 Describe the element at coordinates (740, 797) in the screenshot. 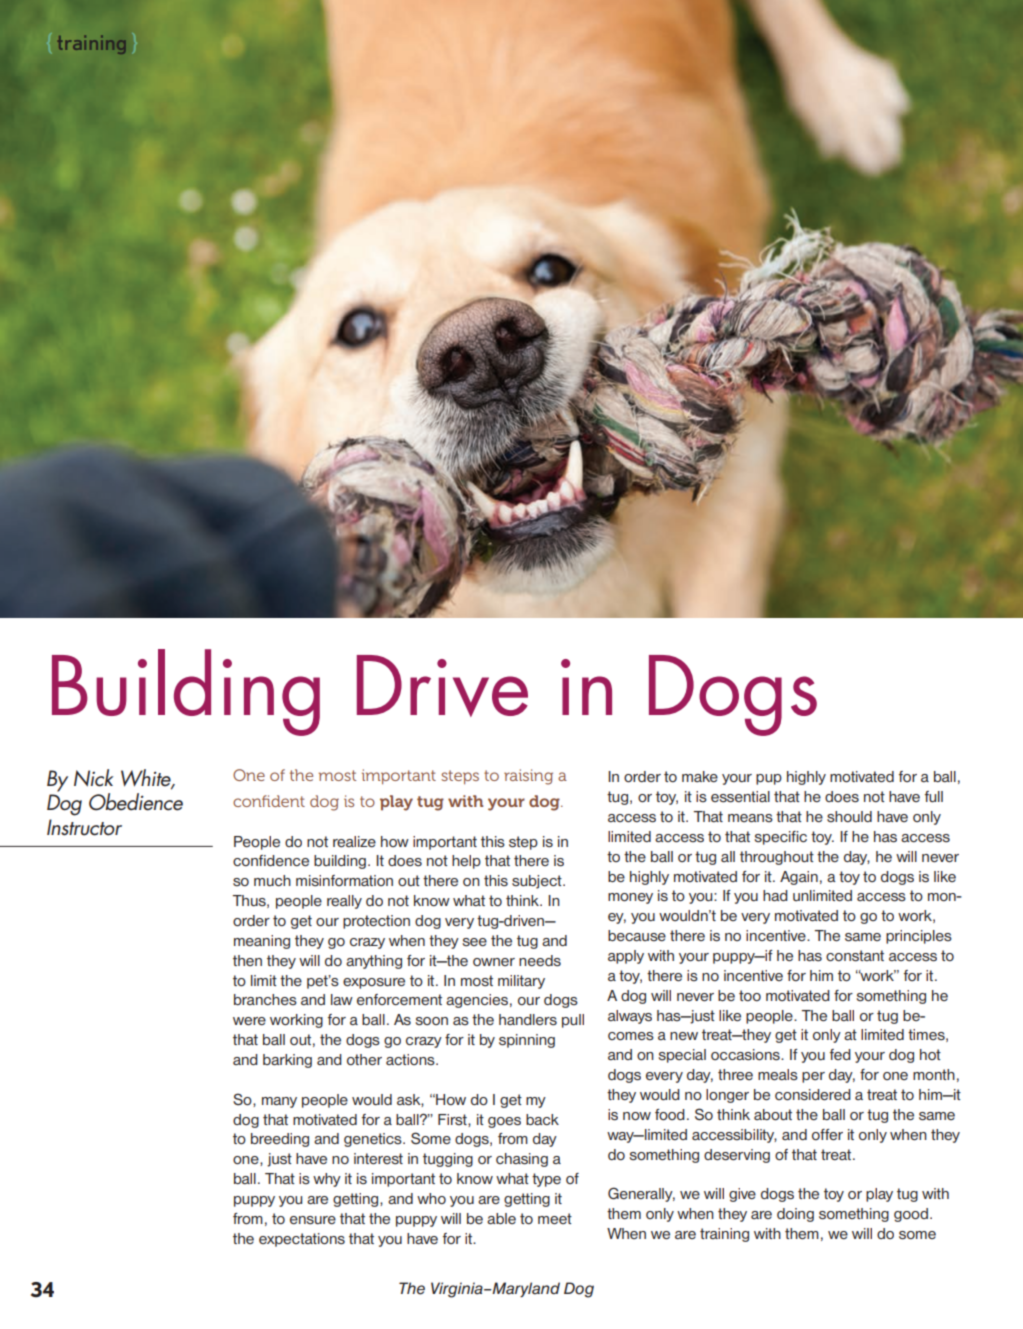

I see `essential` at that location.
